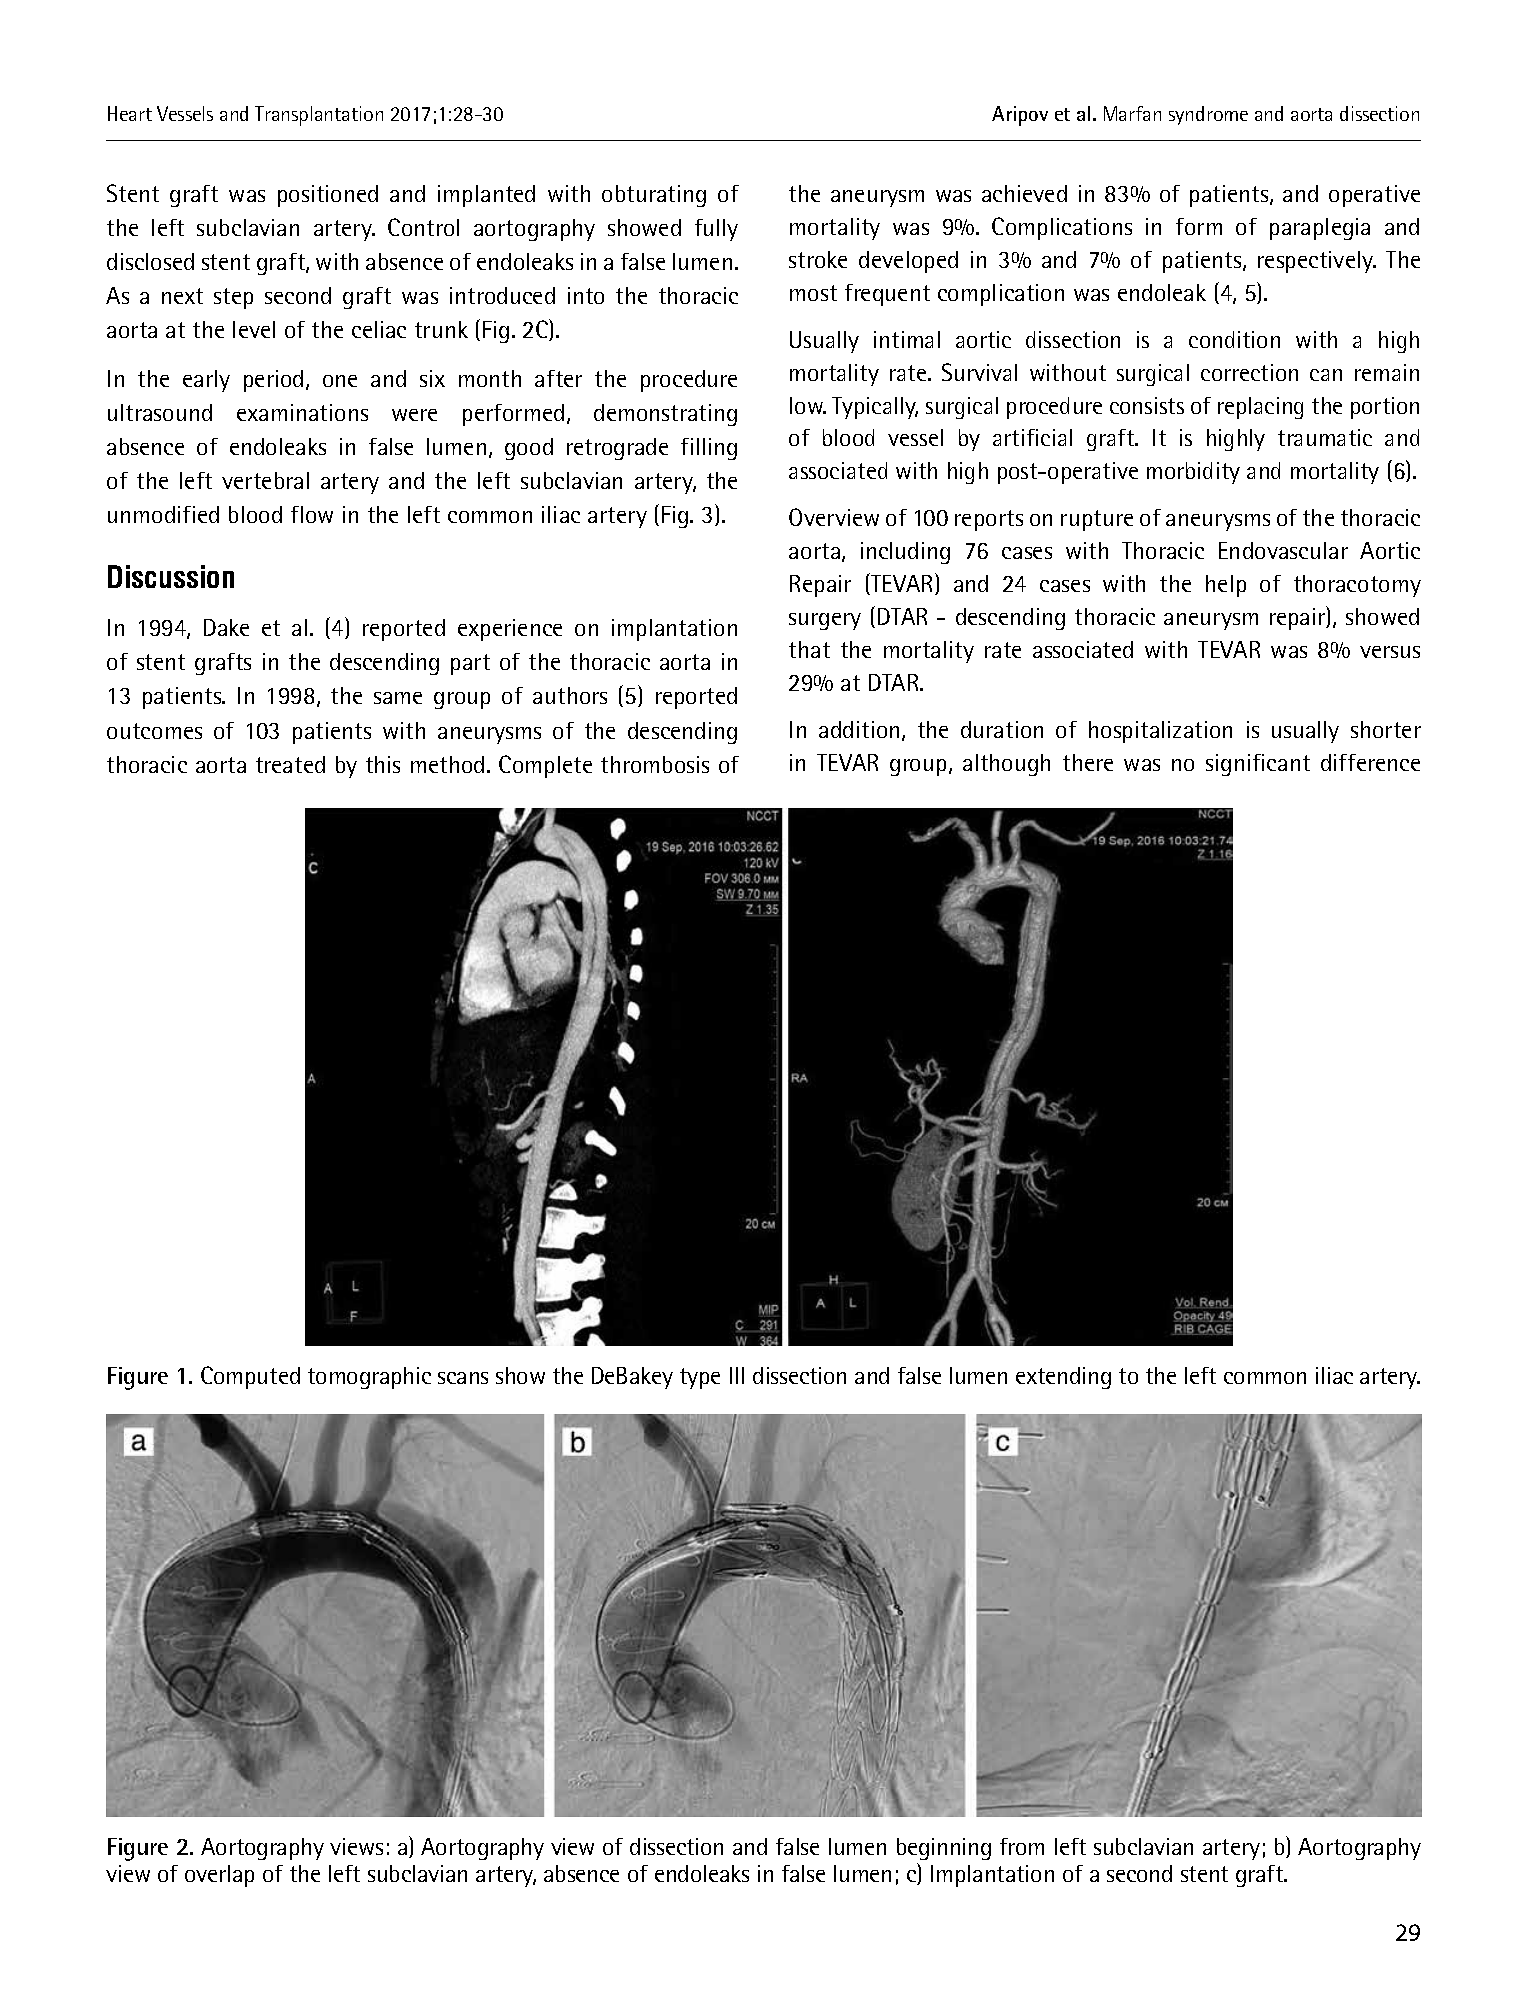  Describe the element at coordinates (944, 1849) in the screenshot. I see `beginning` at that location.
